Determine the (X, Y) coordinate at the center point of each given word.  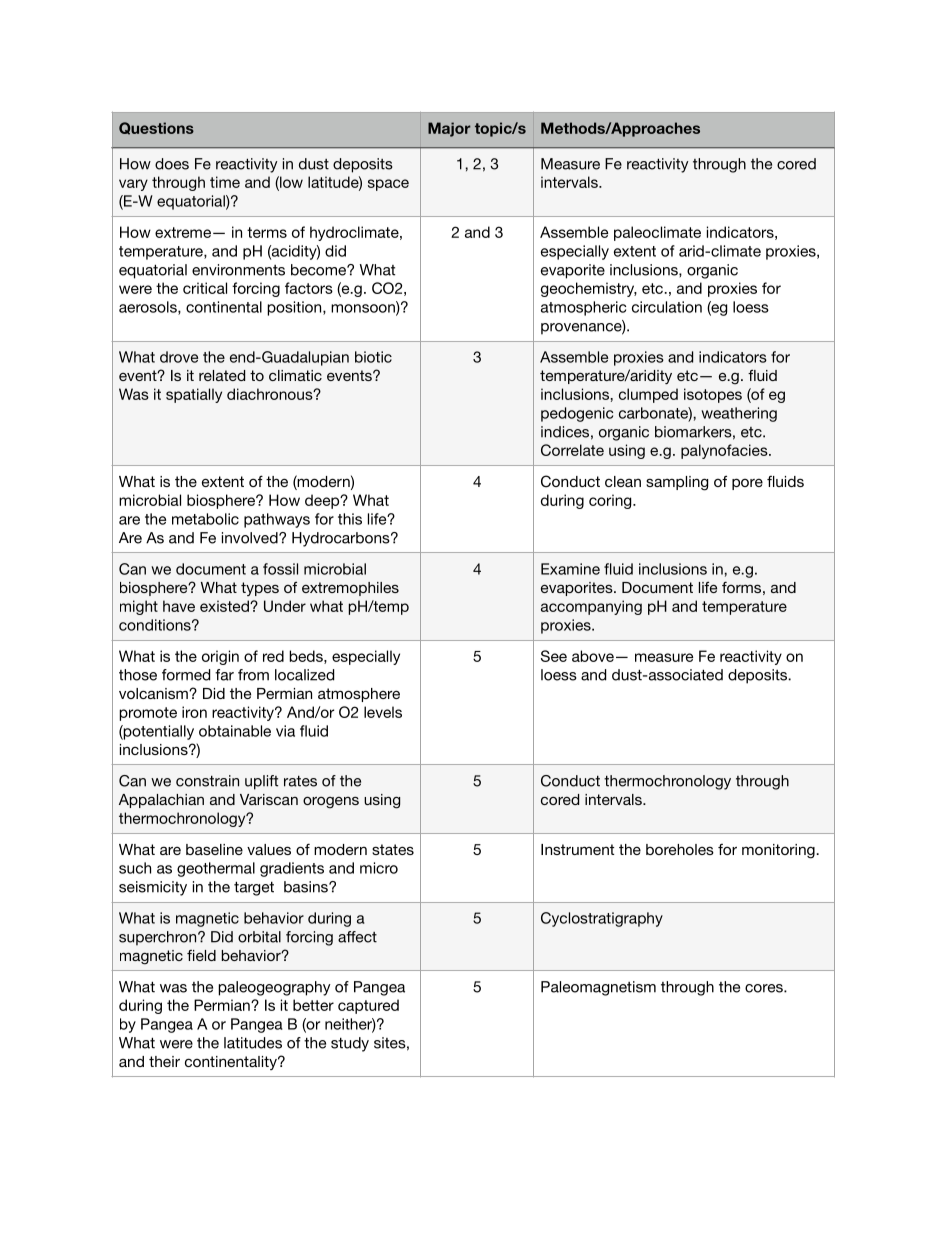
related (222, 375)
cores (765, 988)
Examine (570, 569)
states (393, 849)
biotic (373, 357)
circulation (667, 307)
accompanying (591, 607)
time (225, 182)
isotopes (713, 395)
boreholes (680, 849)
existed (225, 606)
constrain (207, 781)
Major (449, 129)
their (164, 1061)
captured (368, 1006)
